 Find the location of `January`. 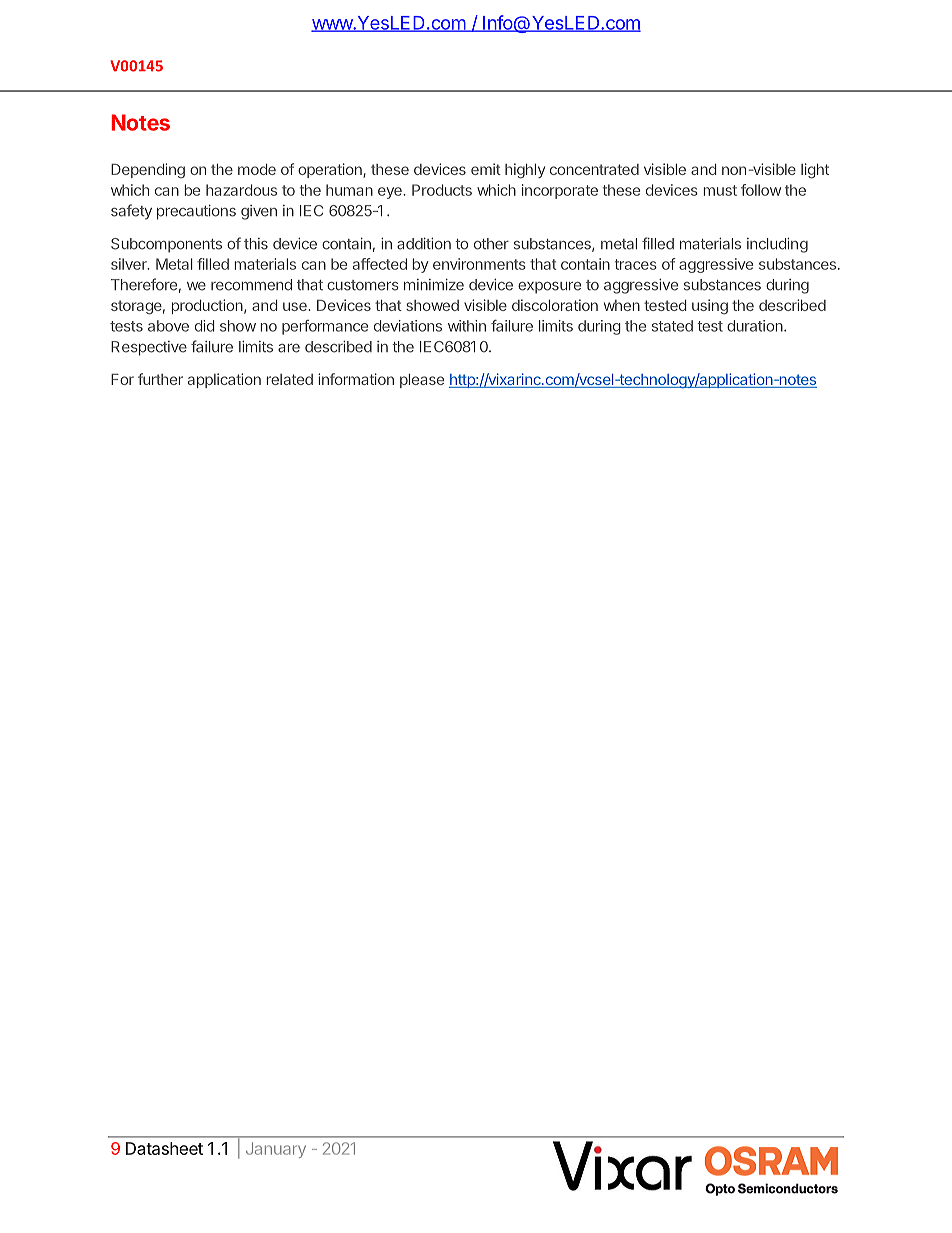

January is located at coordinates (276, 1150).
